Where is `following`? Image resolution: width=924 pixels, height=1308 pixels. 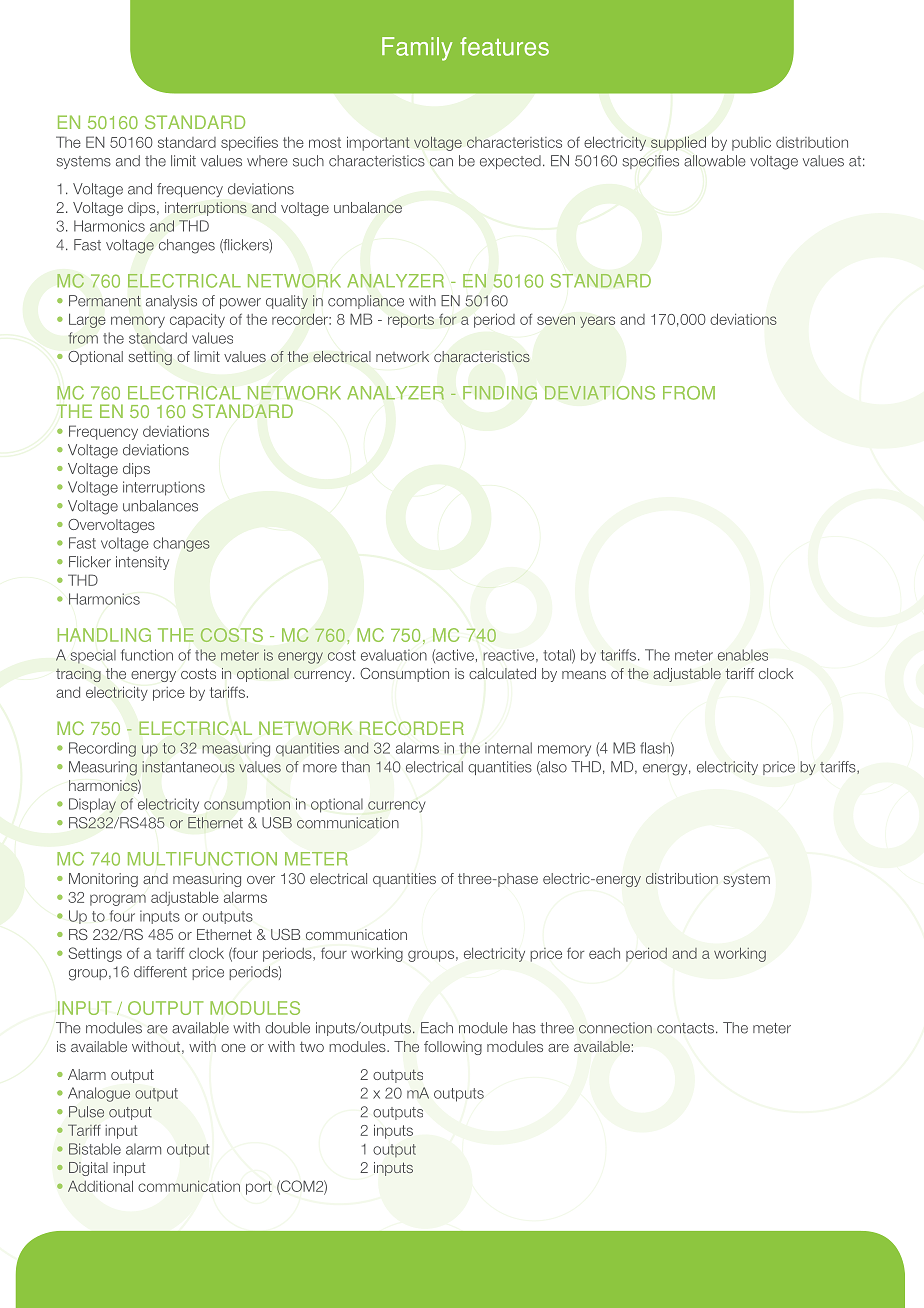 following is located at coordinates (453, 1048).
